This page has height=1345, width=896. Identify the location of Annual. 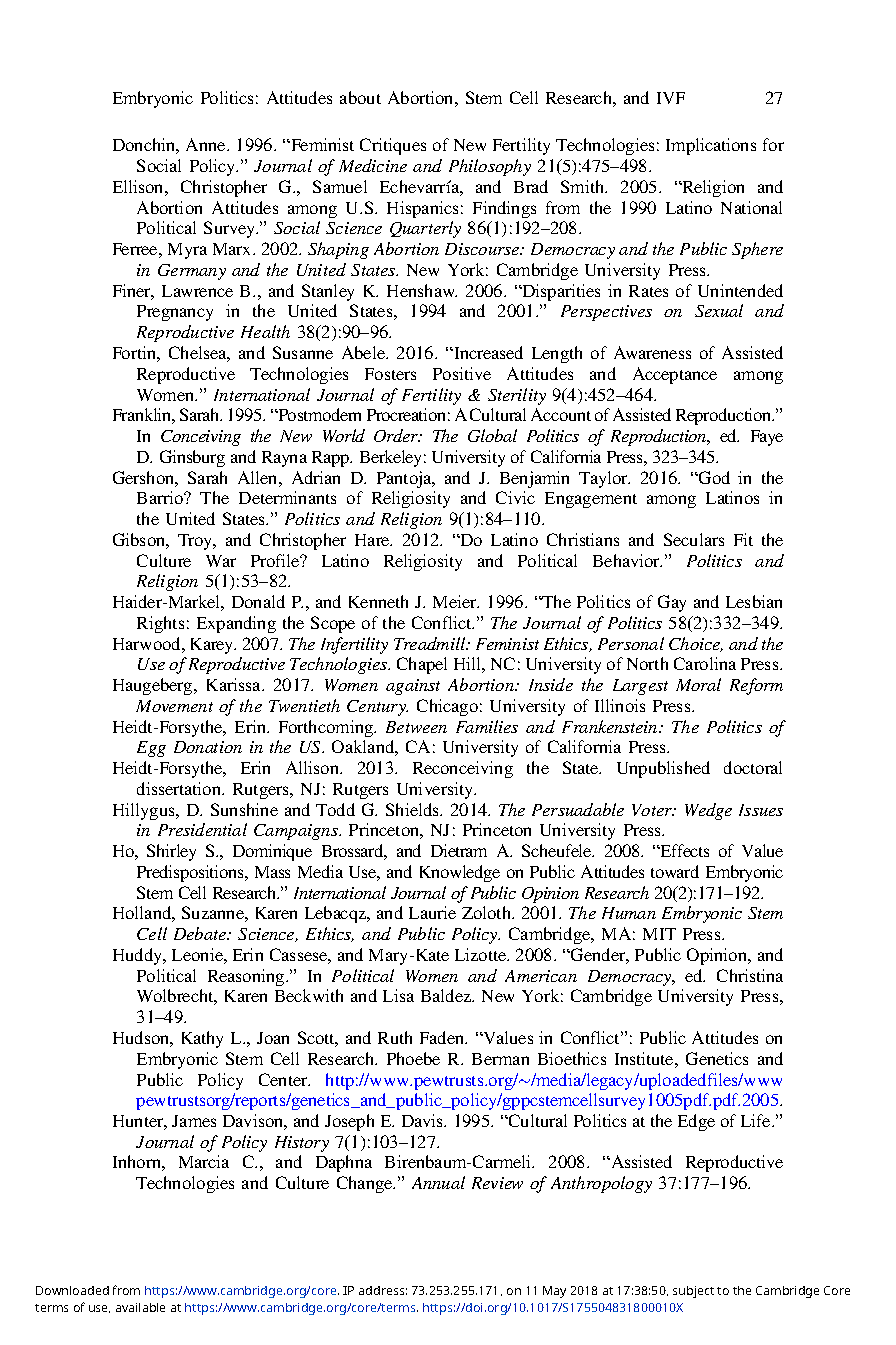
(438, 1182).
